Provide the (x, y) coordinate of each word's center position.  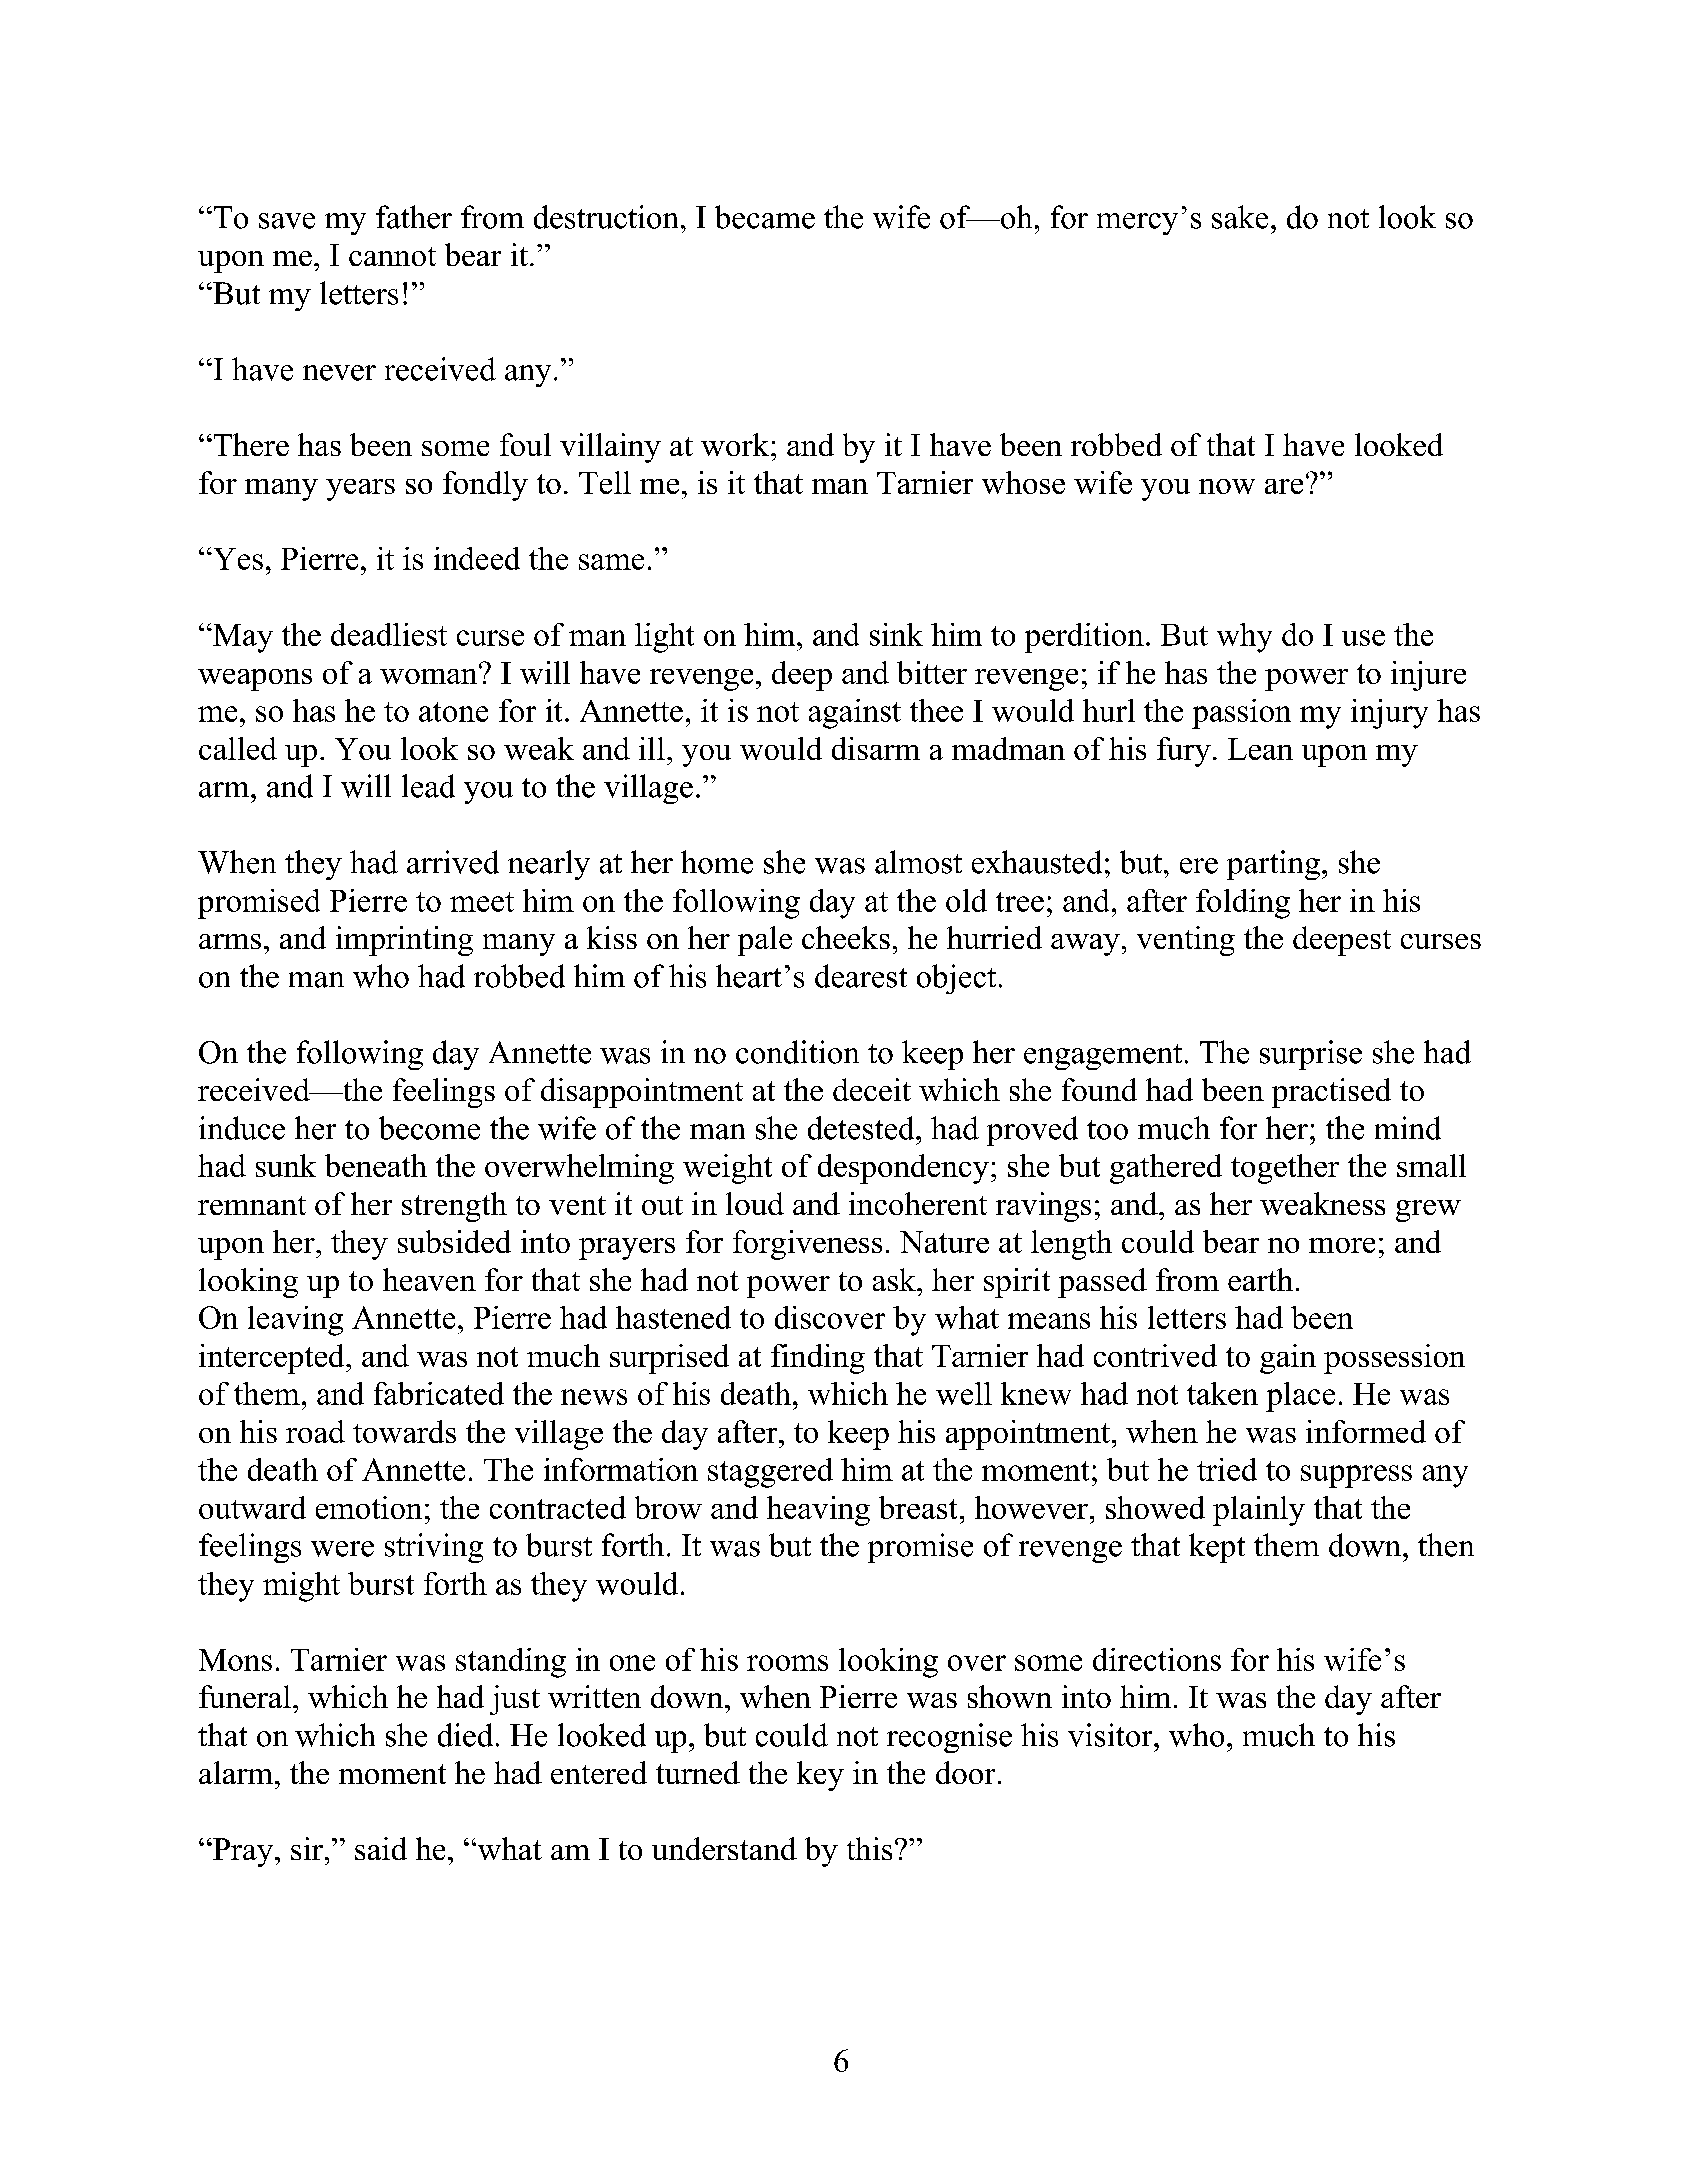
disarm (876, 748)
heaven (429, 1279)
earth (1260, 1279)
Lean (1260, 749)
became (765, 217)
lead (428, 786)
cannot (392, 256)
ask (895, 1279)
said (381, 1848)
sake (1240, 217)
